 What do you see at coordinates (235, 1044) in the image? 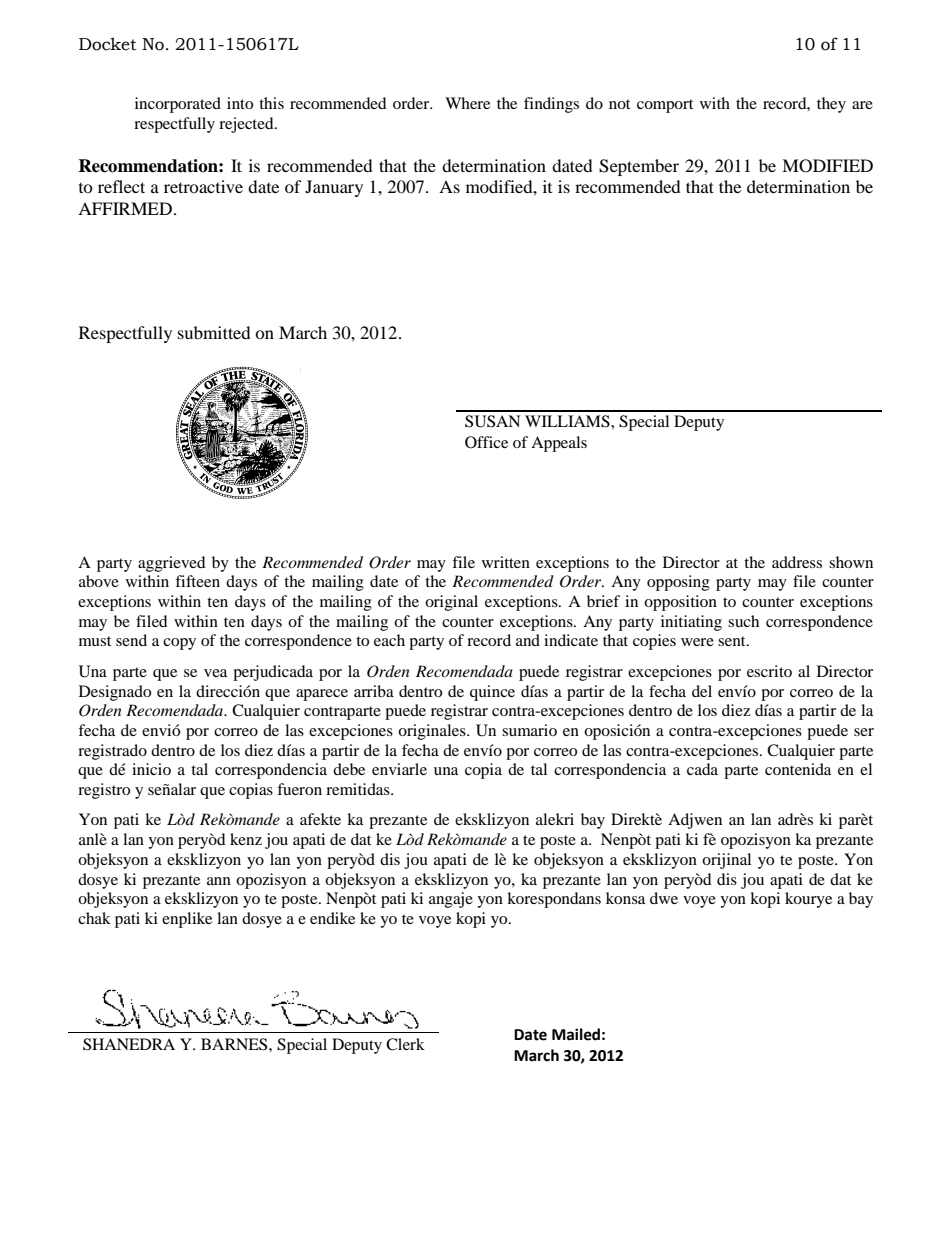
I see `BARNES` at bounding box center [235, 1044].
